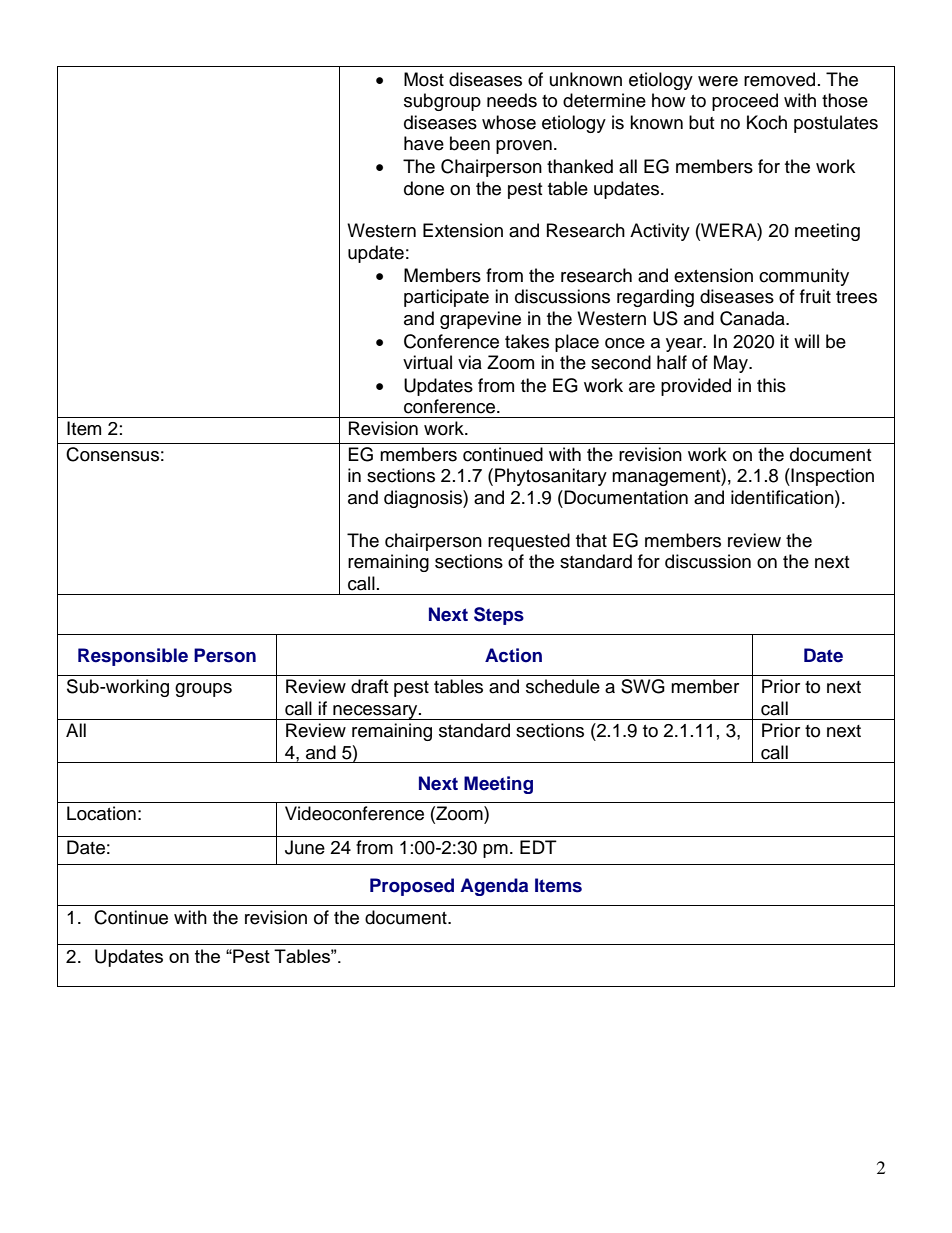  Describe the element at coordinates (745, 102) in the screenshot. I see `proceed` at that location.
